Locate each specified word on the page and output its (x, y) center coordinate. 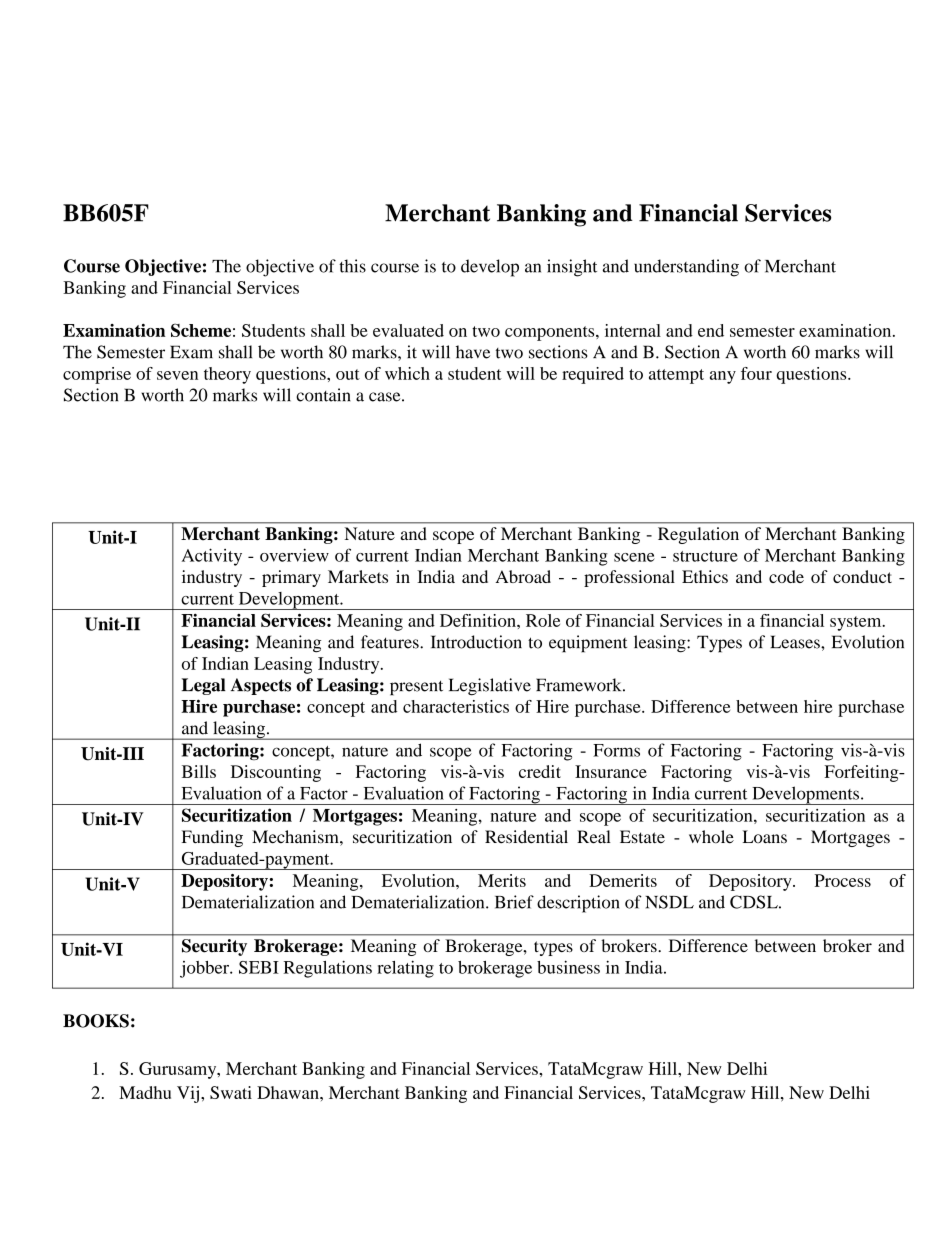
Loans (765, 837)
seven (177, 375)
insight (572, 268)
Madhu (145, 1092)
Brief (514, 902)
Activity (212, 557)
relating (405, 969)
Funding (212, 838)
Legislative (490, 687)
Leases (796, 642)
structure (705, 556)
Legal (204, 686)
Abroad (523, 576)
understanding (686, 268)
